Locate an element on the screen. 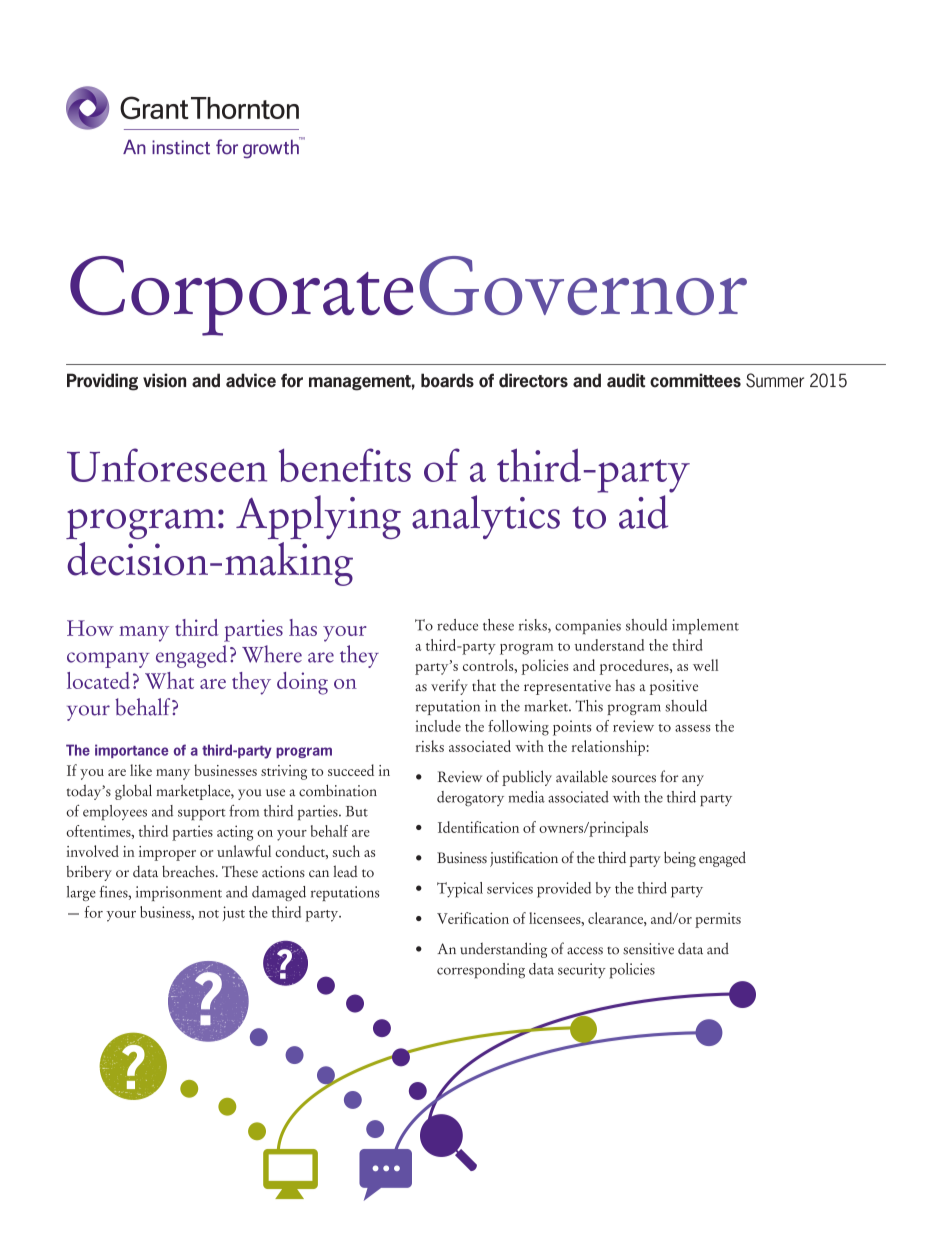 Image resolution: width=952 pixels, height=1233 pixels. committees is located at coordinates (695, 380).
